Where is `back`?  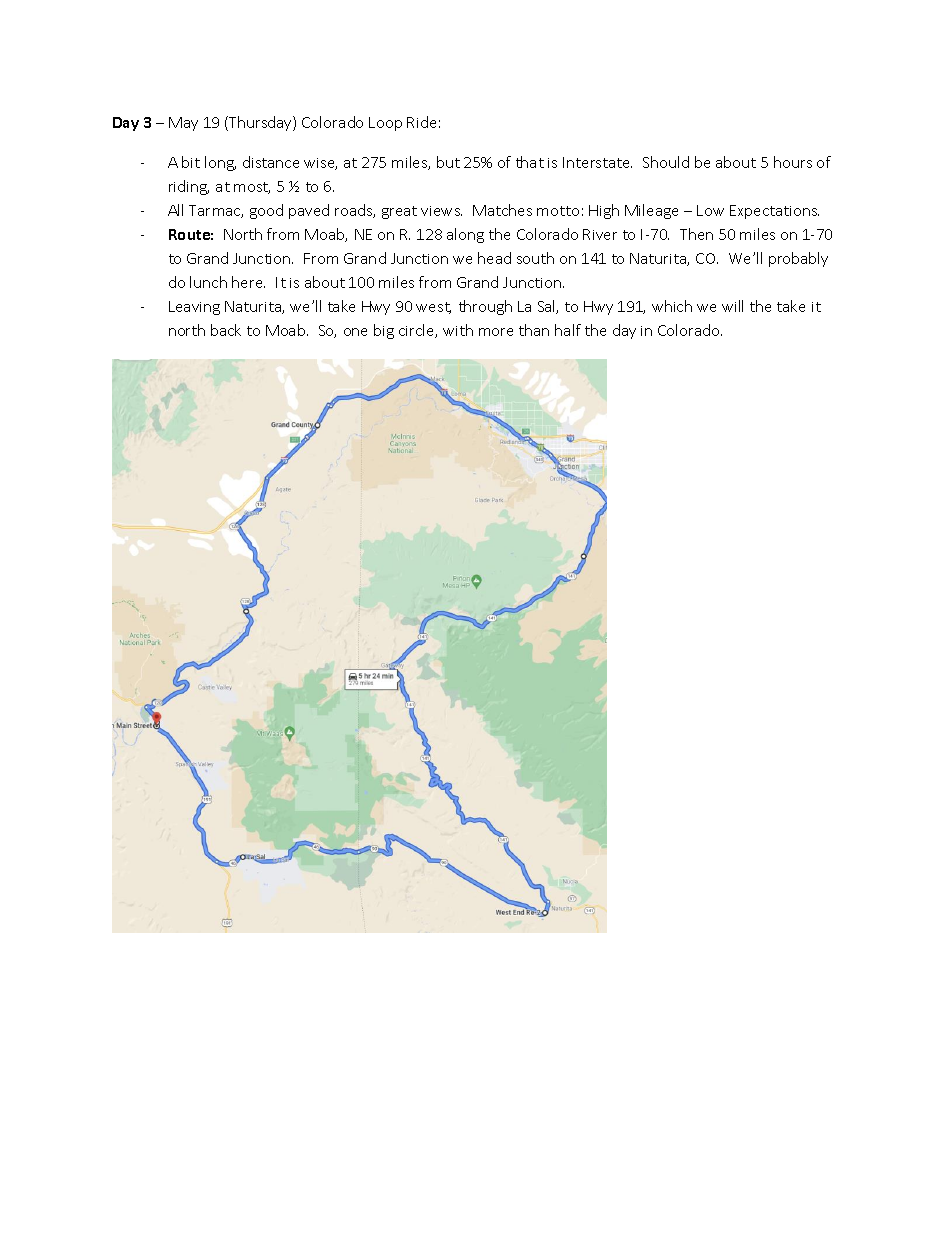
back is located at coordinates (226, 330).
